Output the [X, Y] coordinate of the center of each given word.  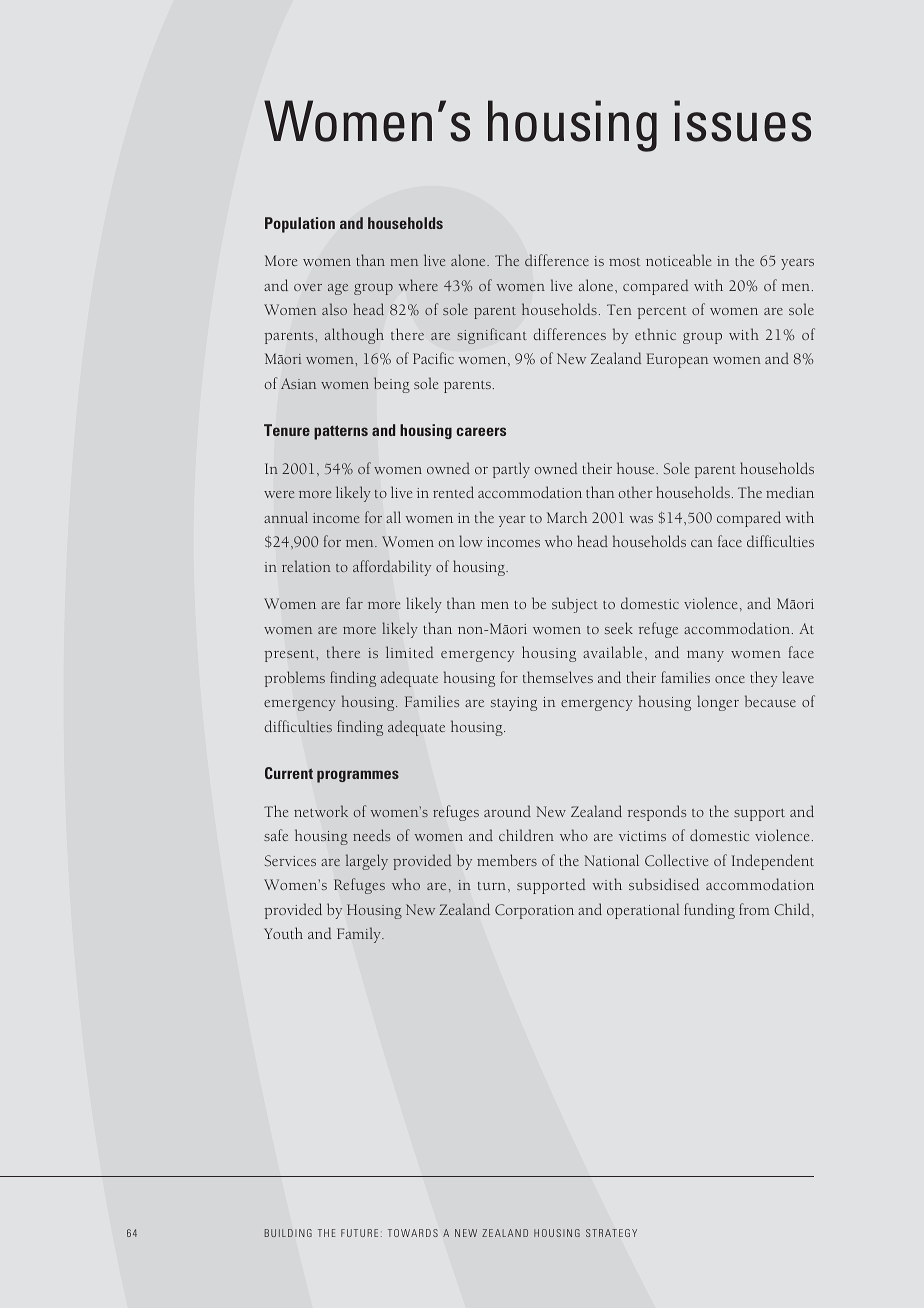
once [730, 679]
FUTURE [359, 1233]
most [624, 262]
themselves [558, 677]
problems [295, 679]
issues [742, 121]
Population [300, 225]
